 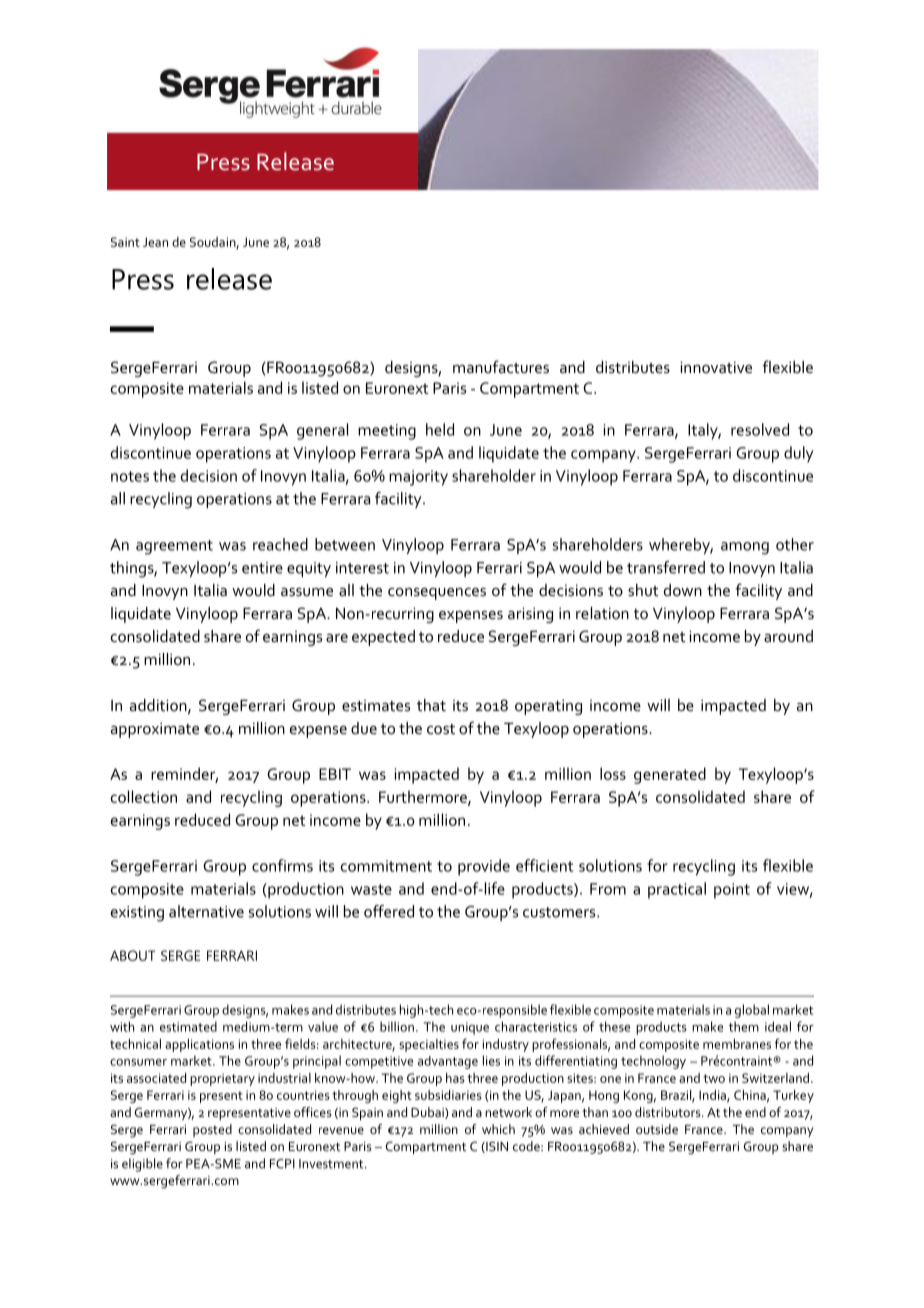 I want to click on approximate, so click(x=155, y=730).
